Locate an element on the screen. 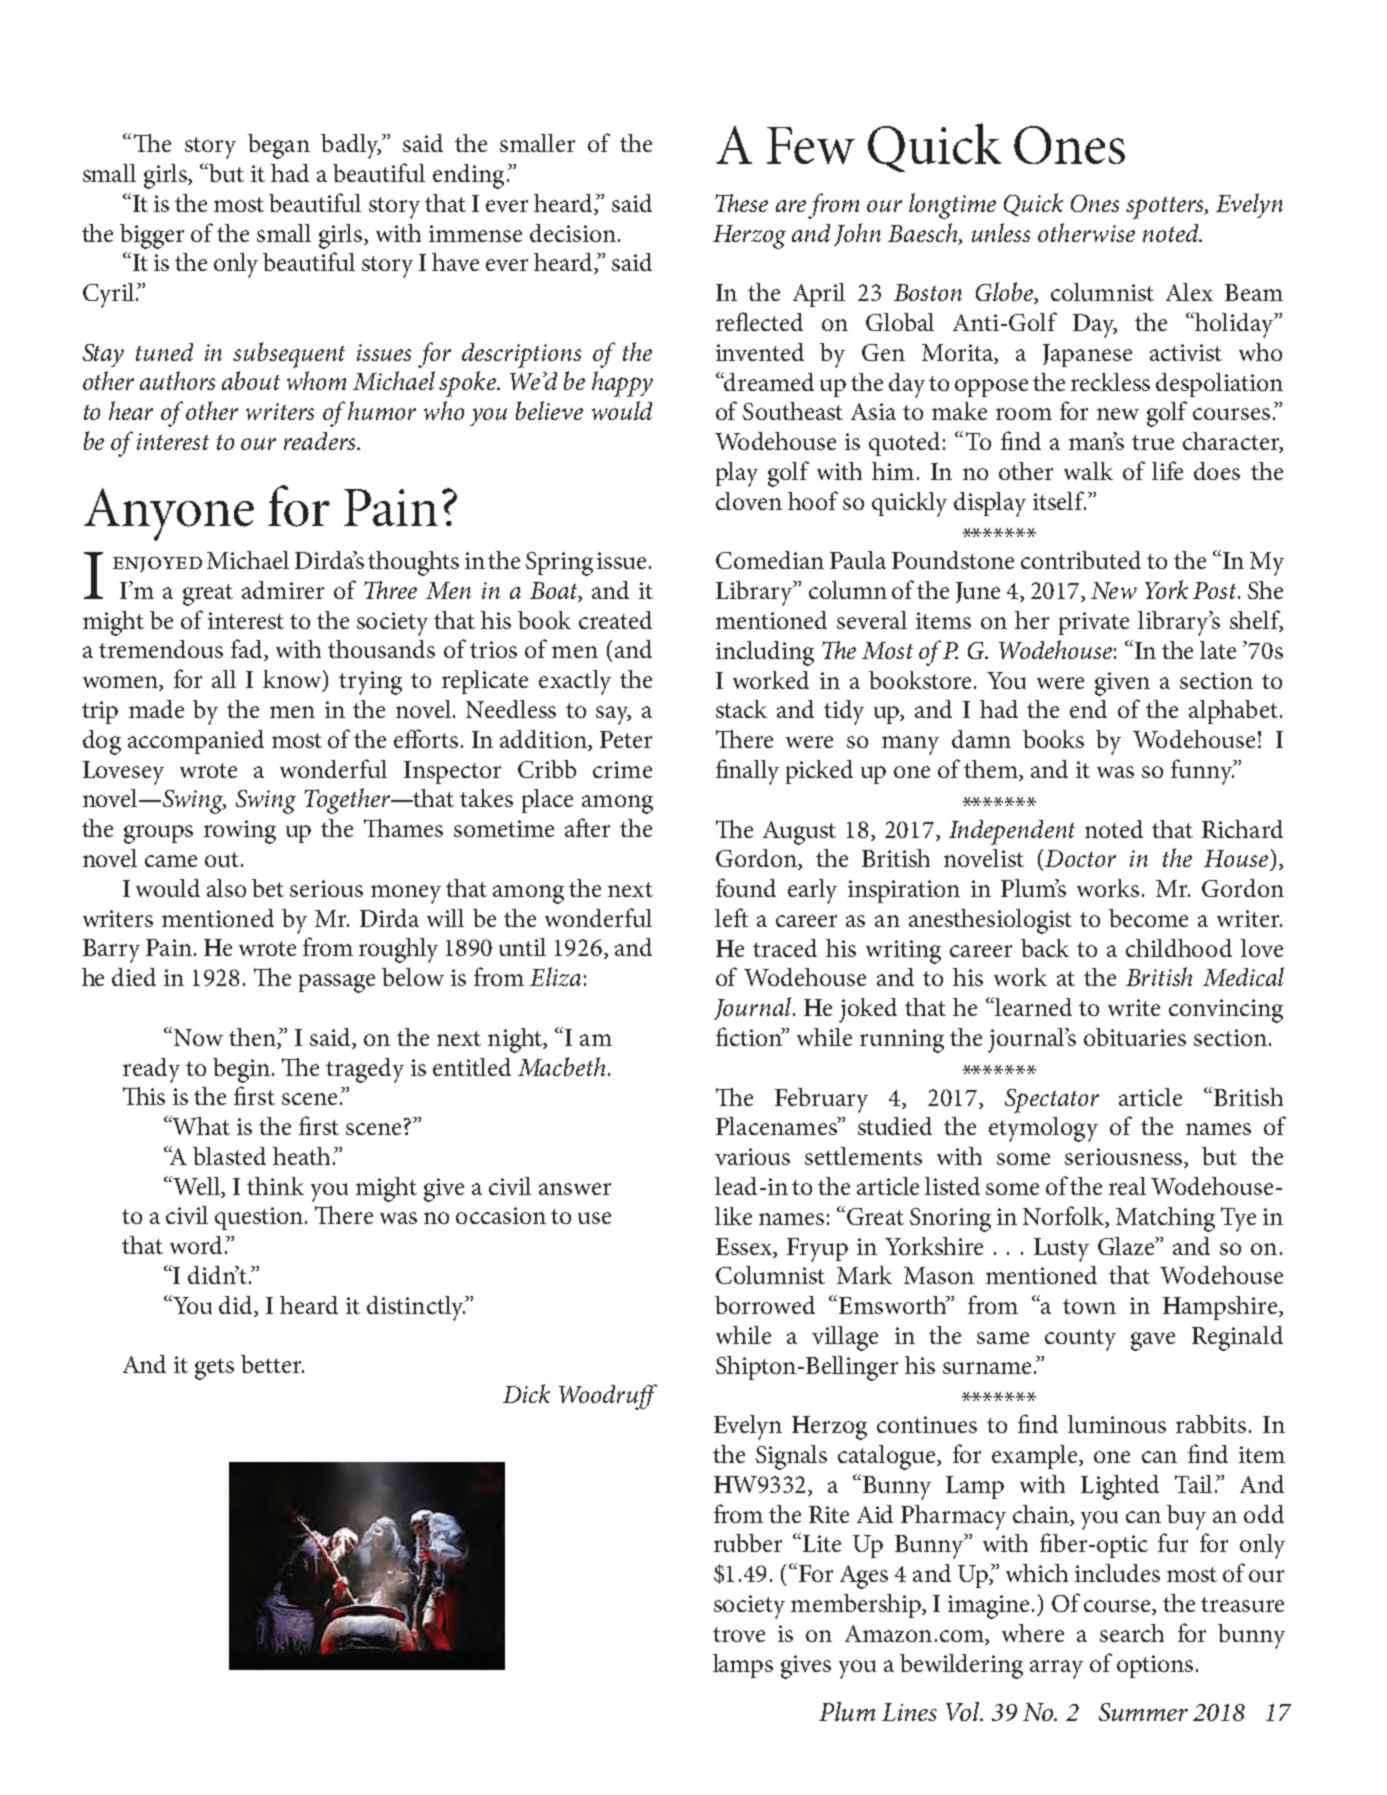 The width and height of the screenshot is (1387, 1795). Anyone is located at coordinates (169, 514).
